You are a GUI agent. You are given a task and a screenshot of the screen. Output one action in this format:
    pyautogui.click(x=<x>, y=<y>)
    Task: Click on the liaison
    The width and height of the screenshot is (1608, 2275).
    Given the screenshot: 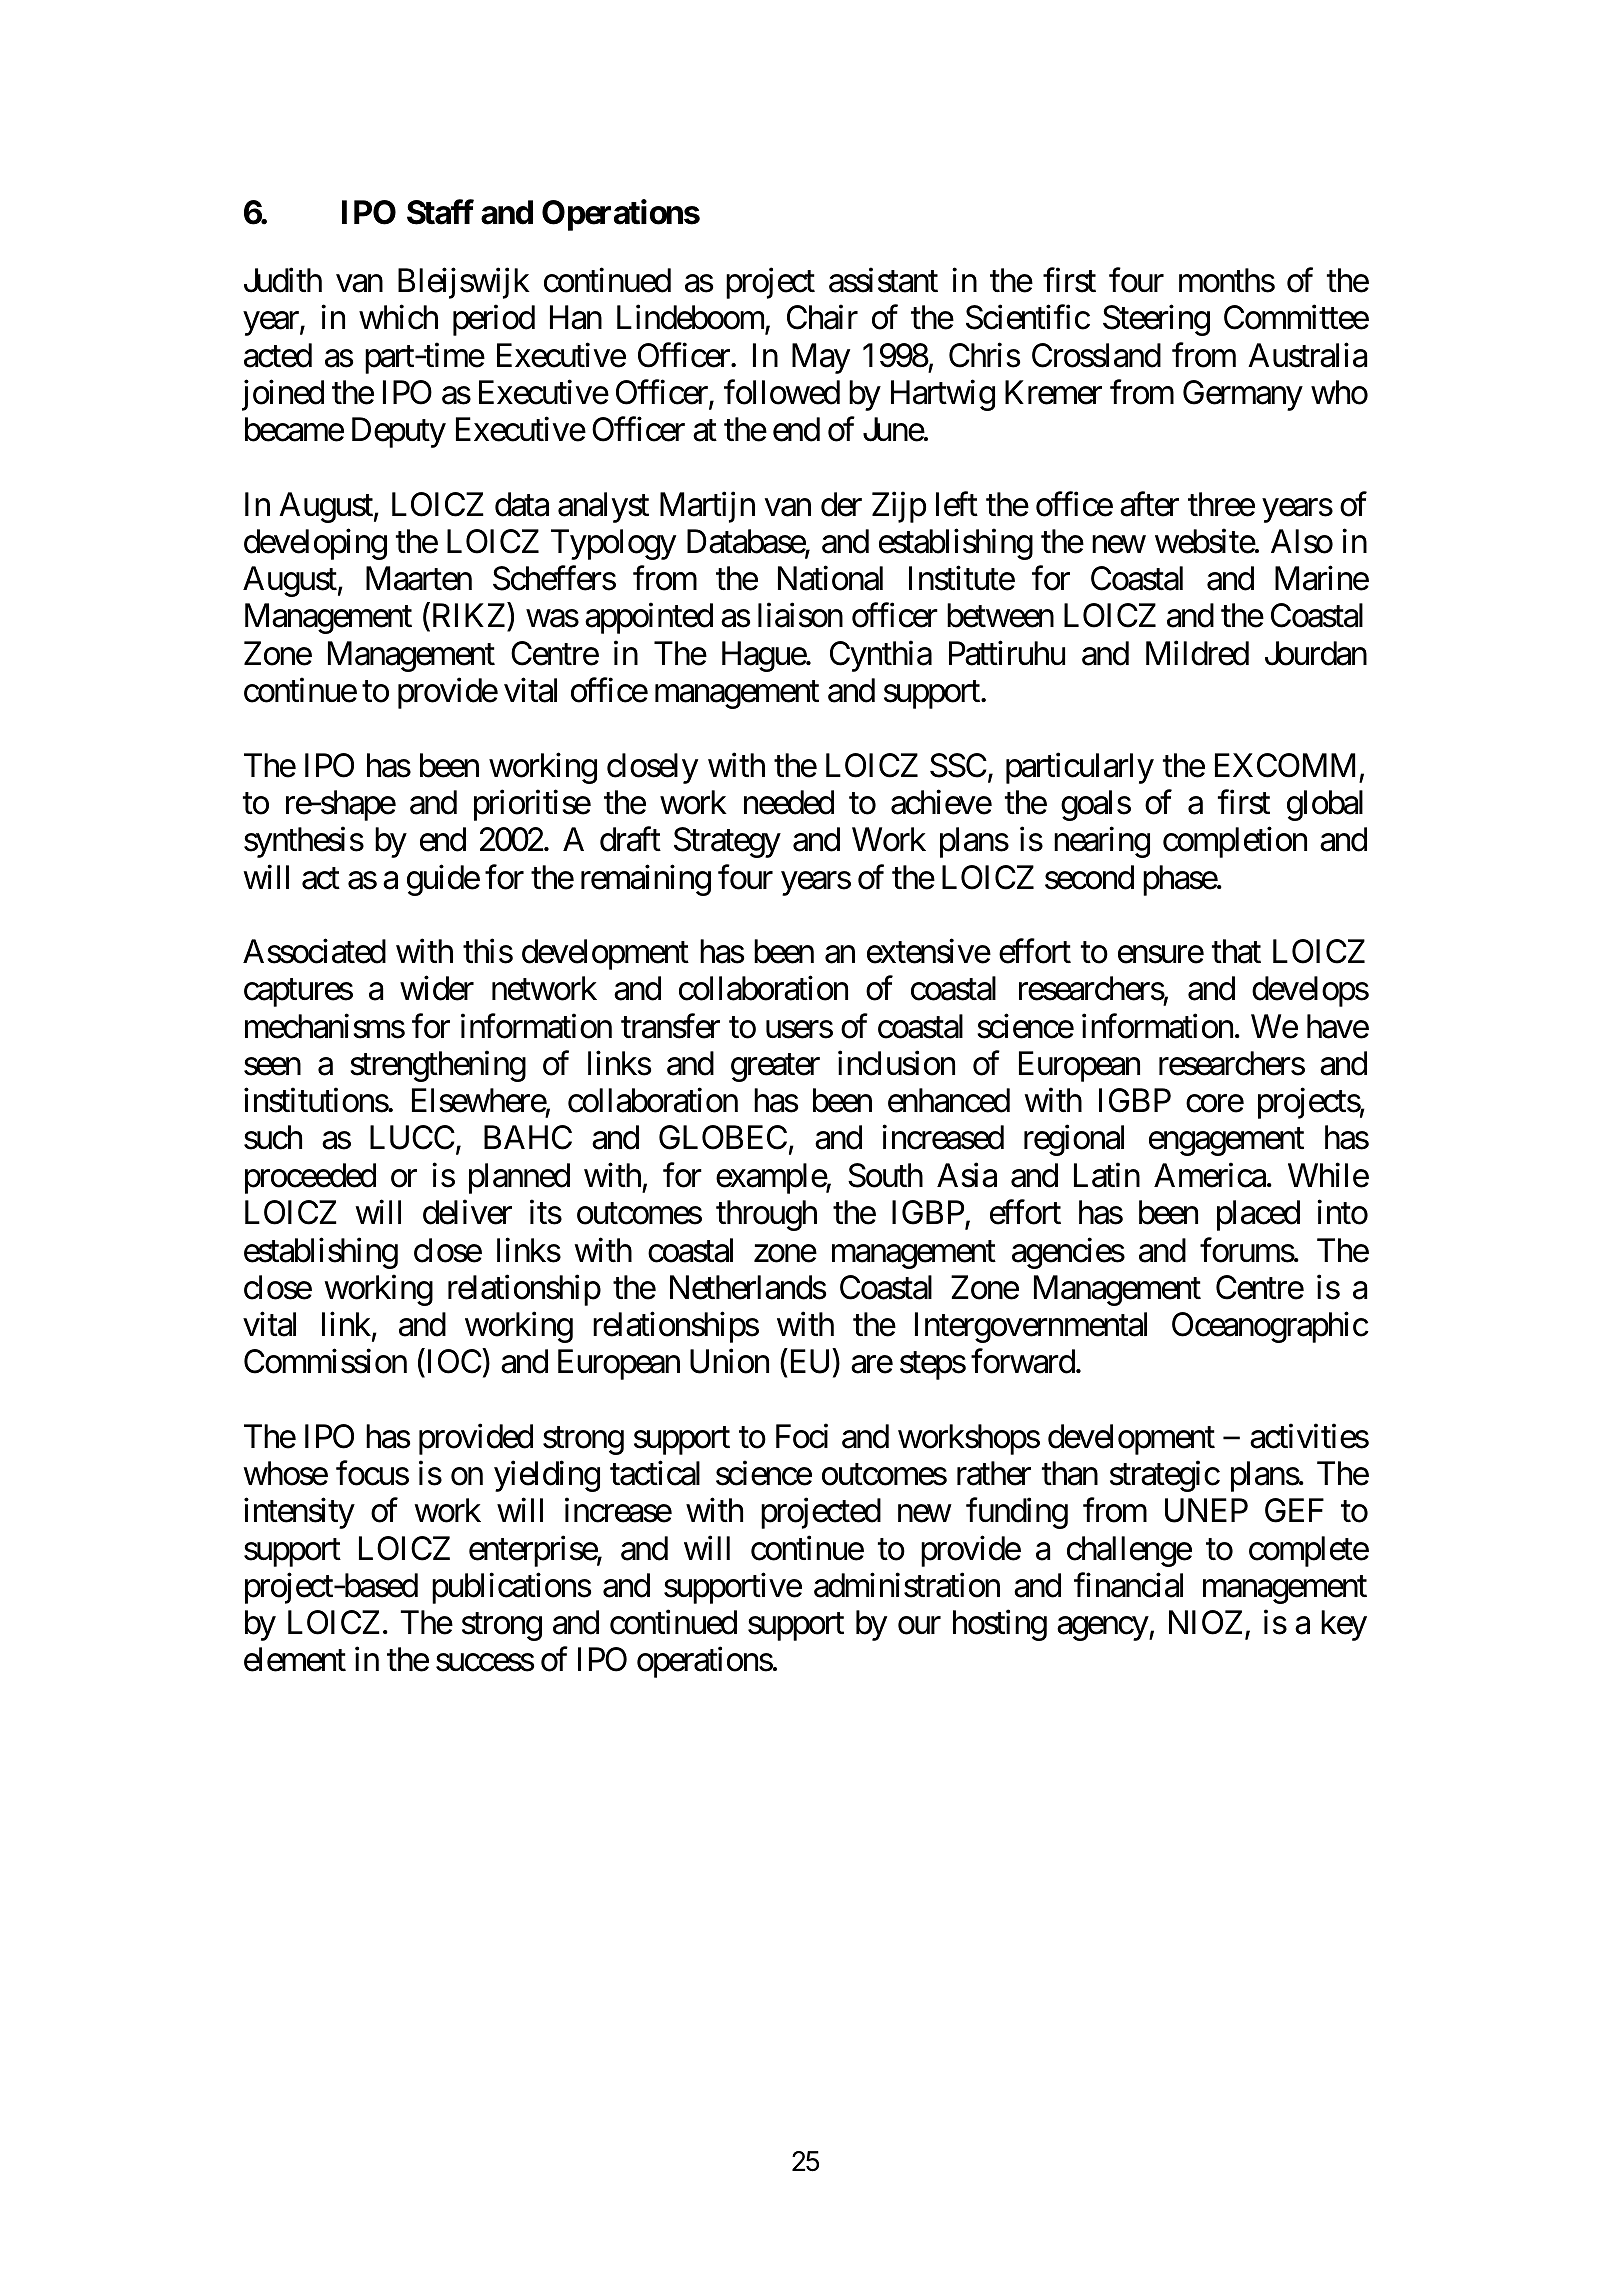 What is the action you would take?
    pyautogui.click(x=800, y=615)
